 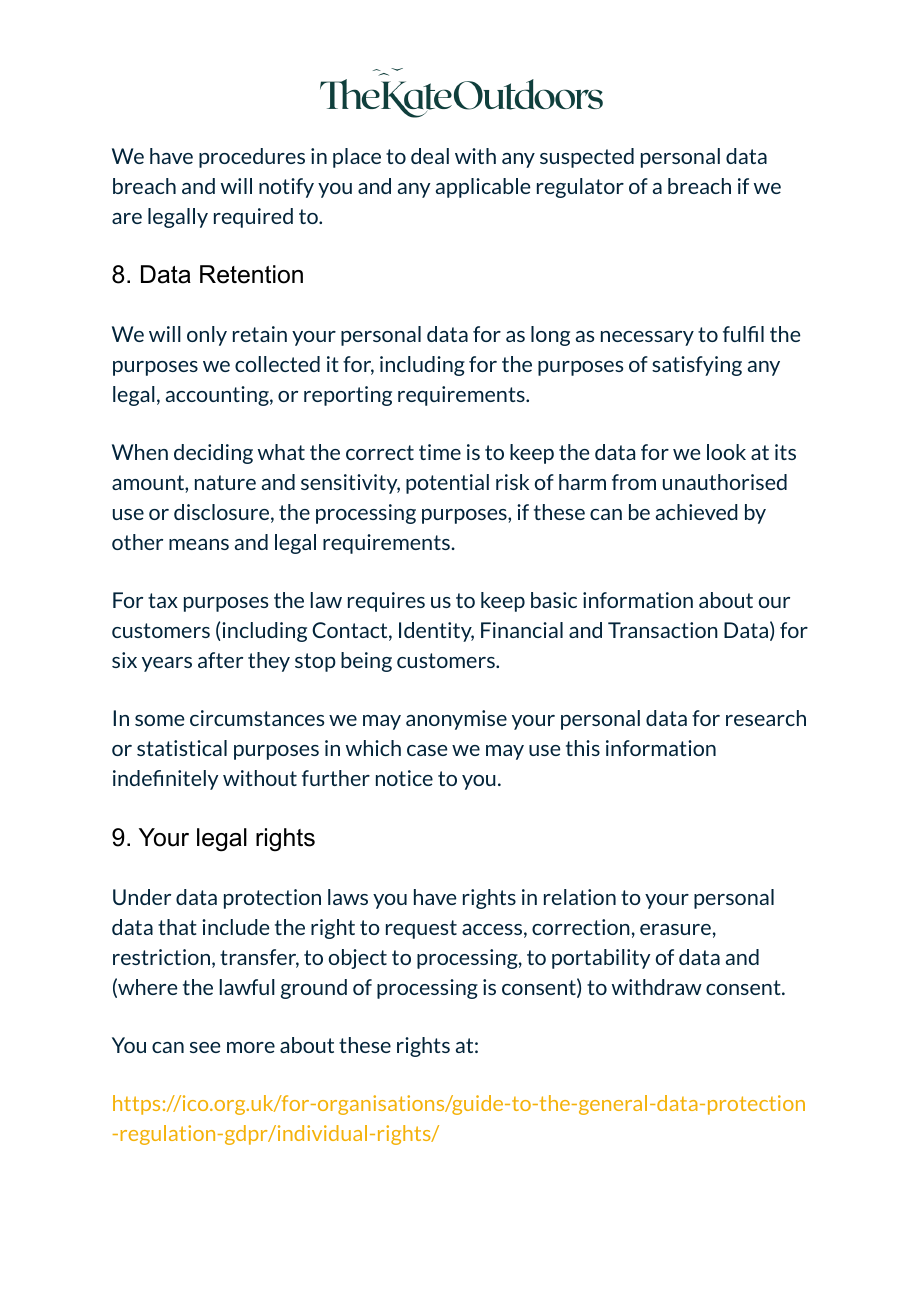 What do you see at coordinates (436, 632) in the page?
I see `Identity` at bounding box center [436, 632].
